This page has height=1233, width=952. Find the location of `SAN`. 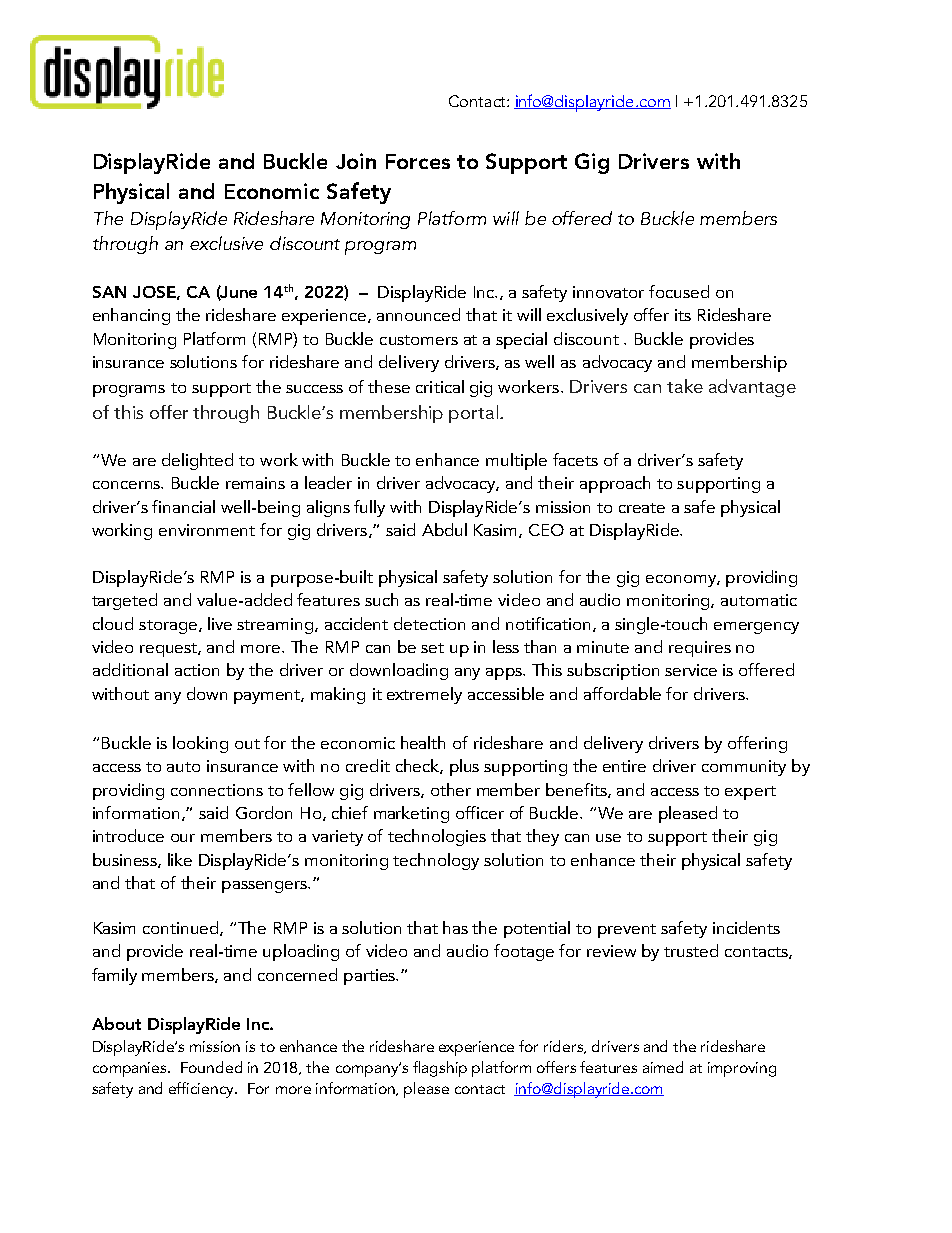

SAN is located at coordinates (109, 292).
